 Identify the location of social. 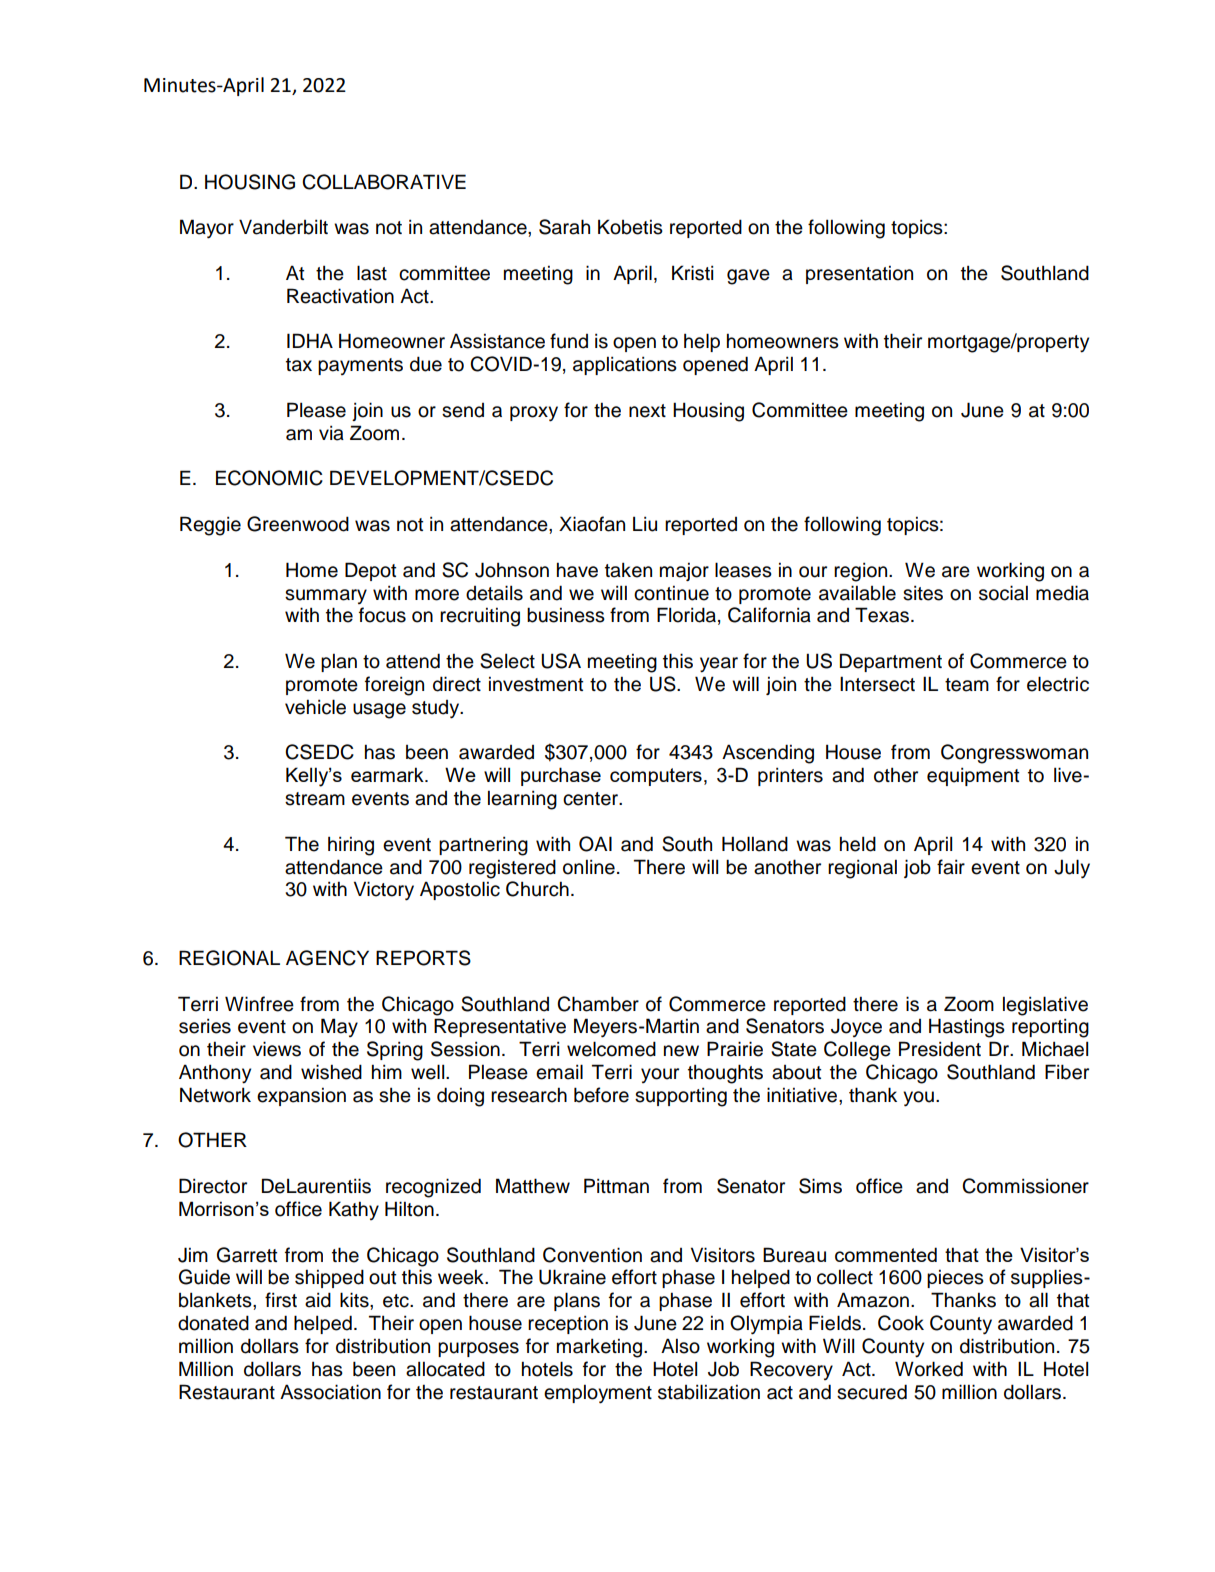
(1003, 593).
